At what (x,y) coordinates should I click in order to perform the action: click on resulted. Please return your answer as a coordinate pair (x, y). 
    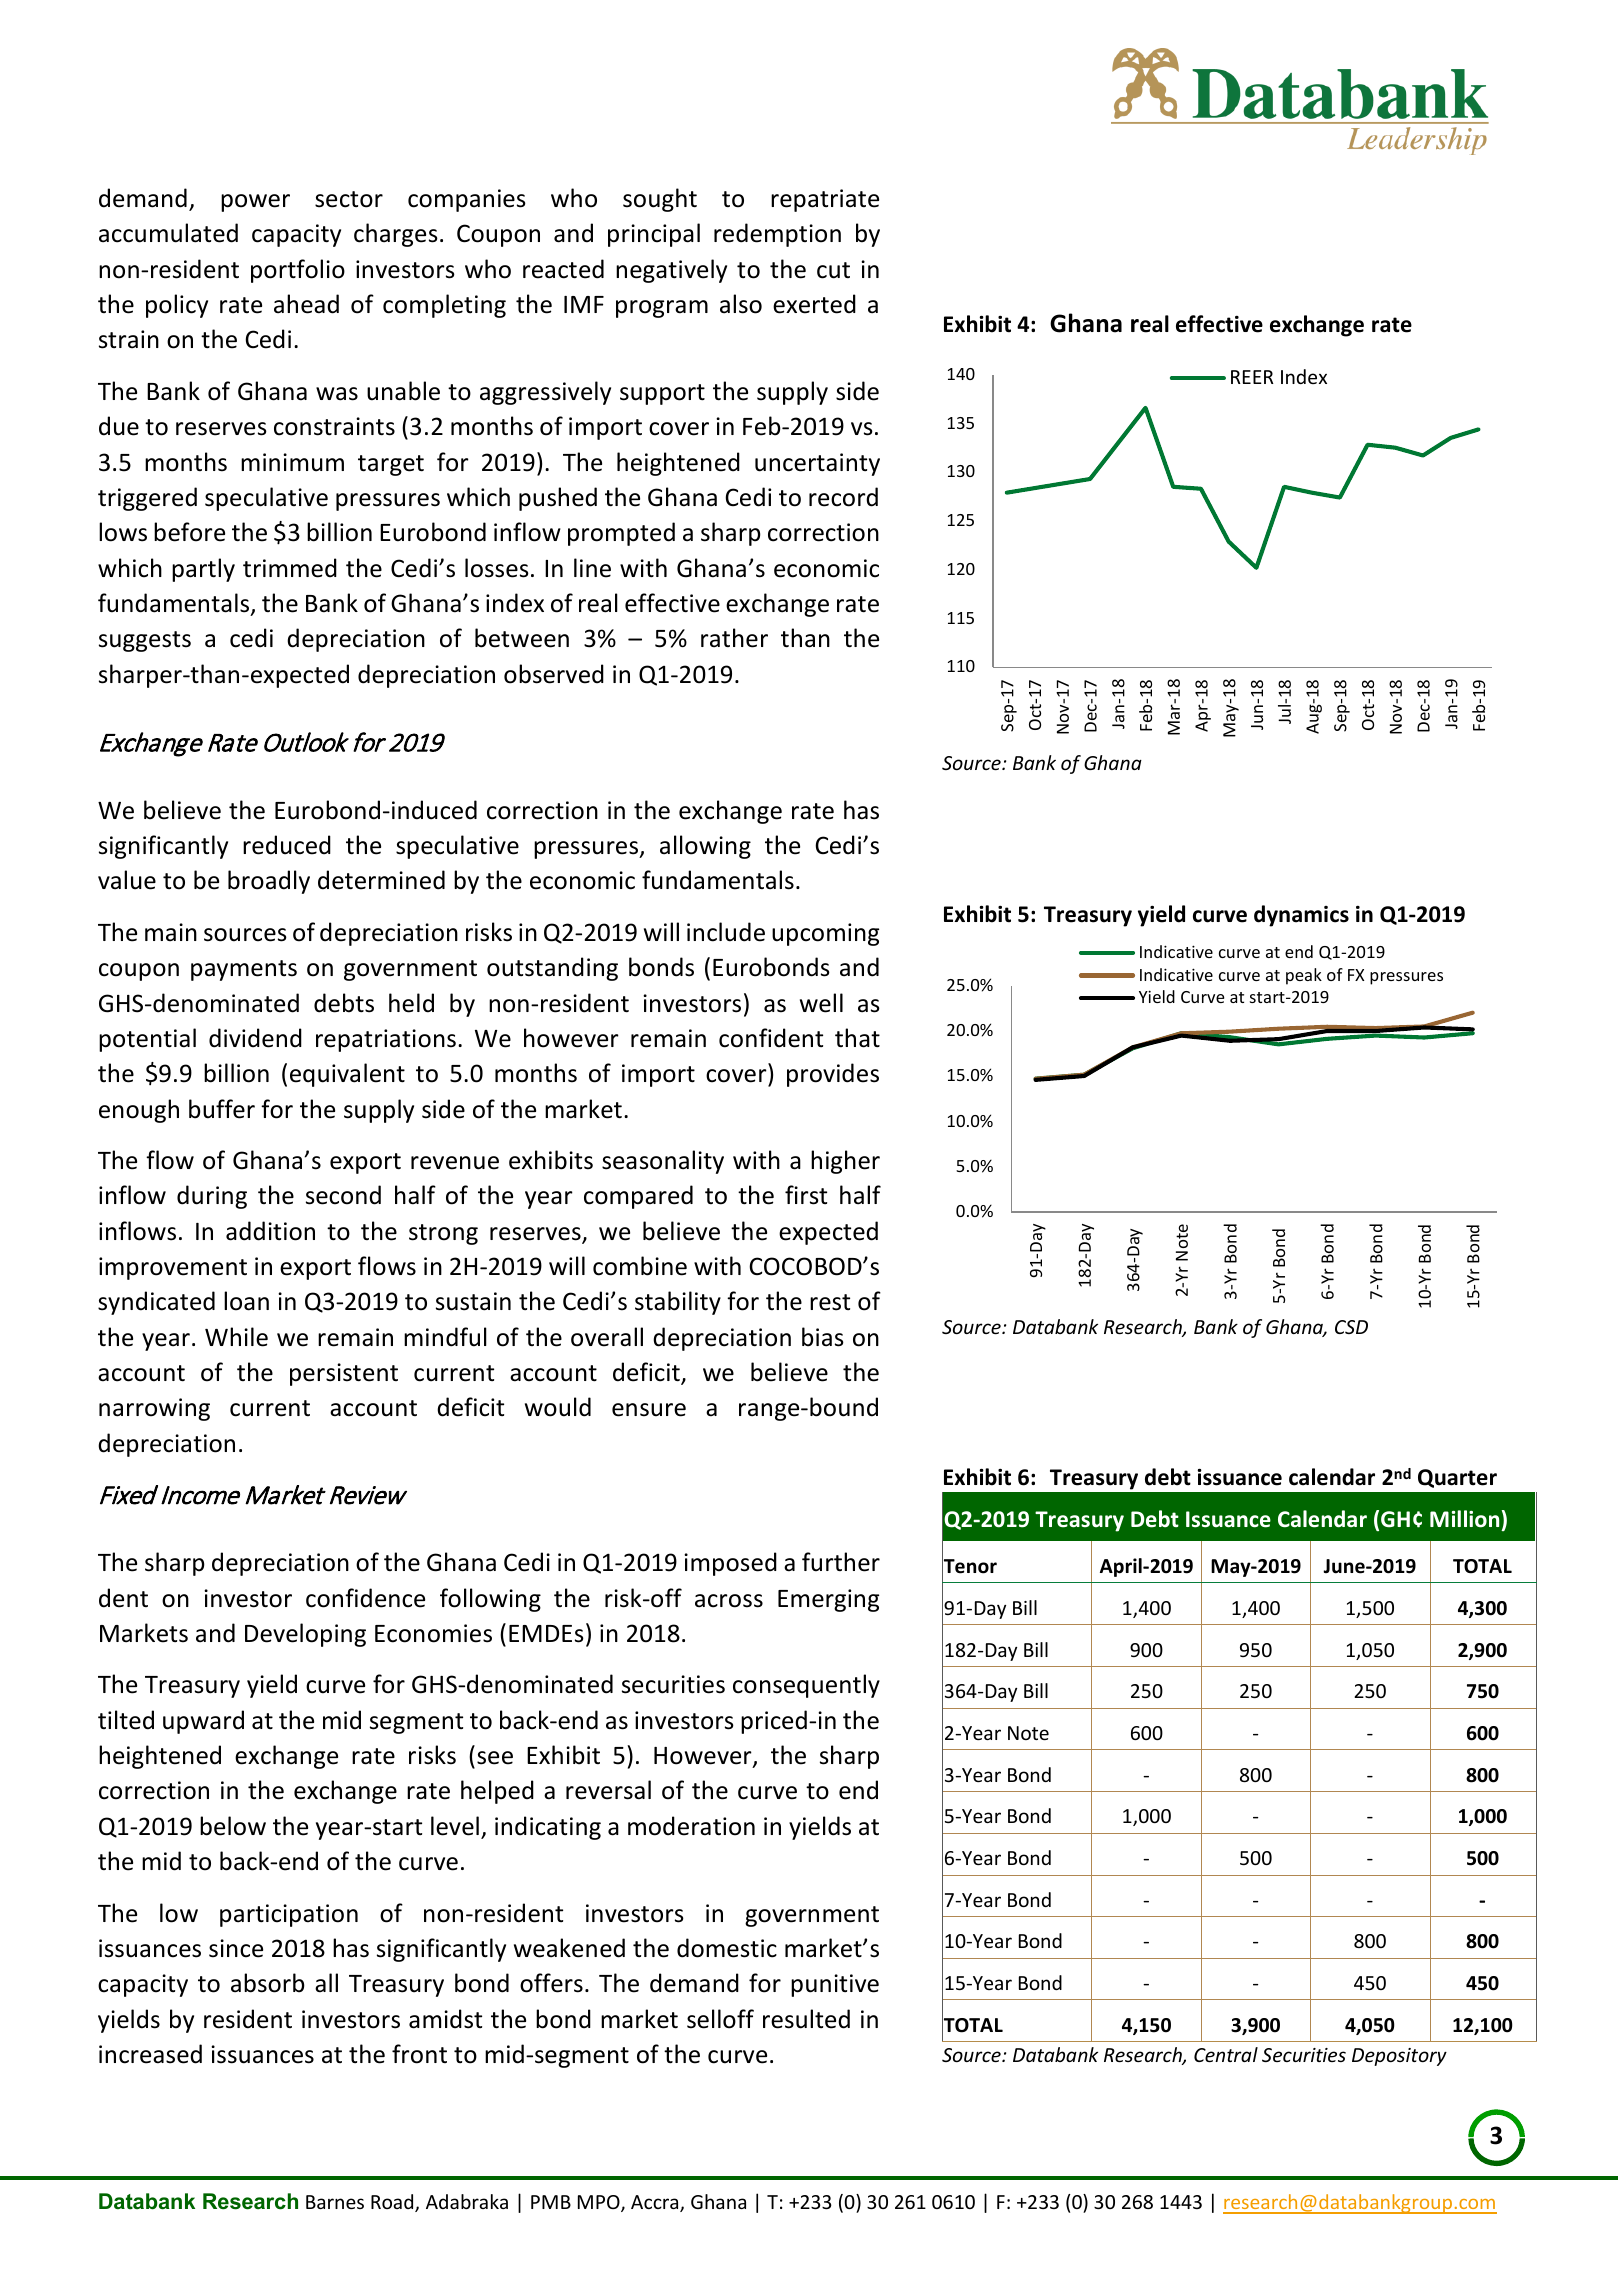
    Looking at the image, I should click on (806, 2019).
